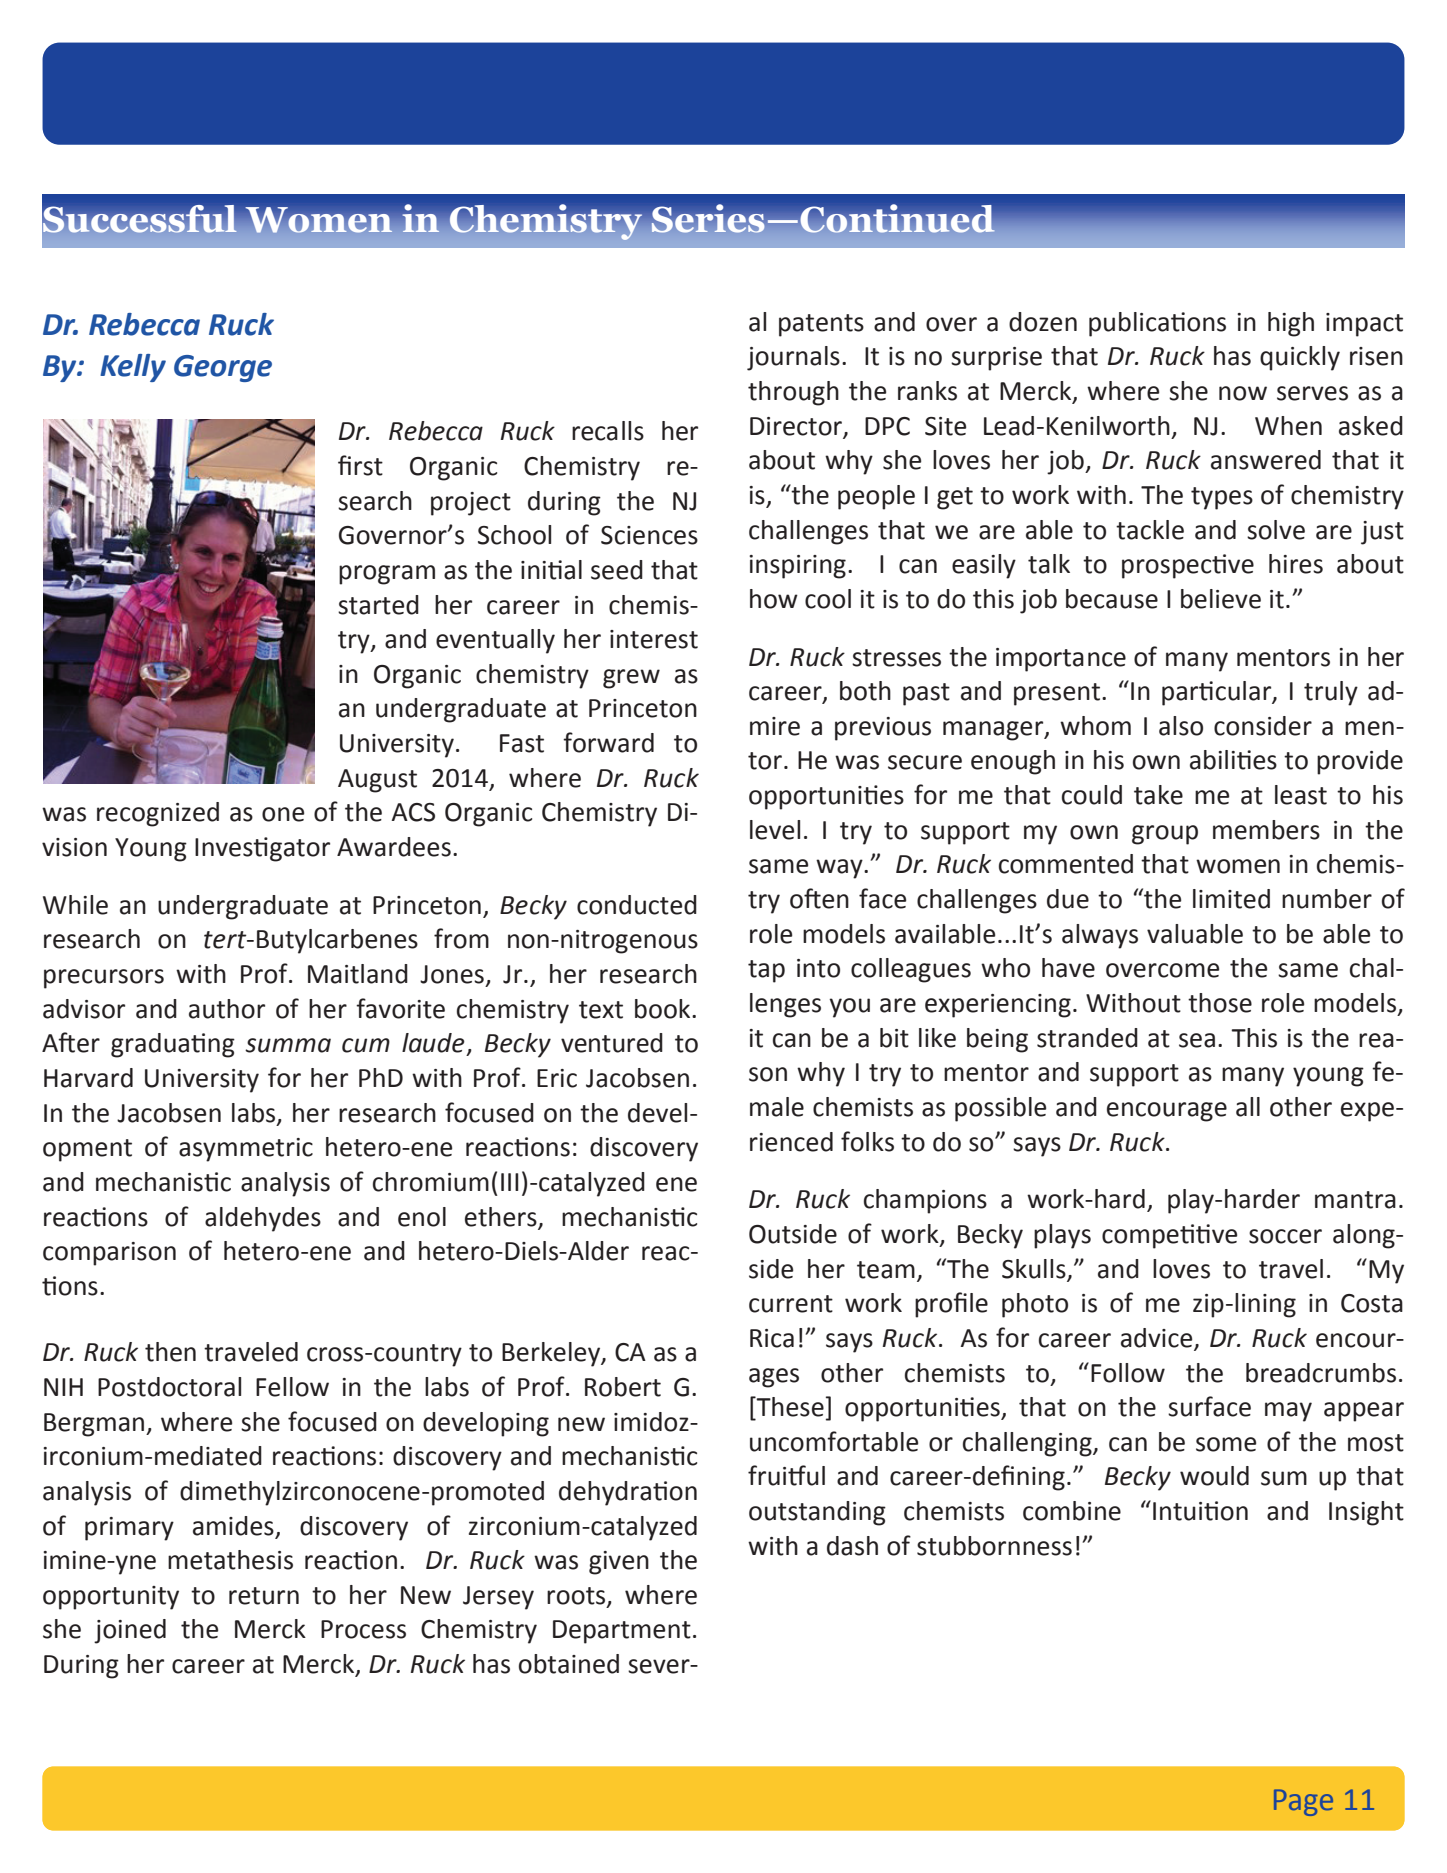 This screenshot has height=1873, width=1447. I want to click on joined, so click(130, 1631).
